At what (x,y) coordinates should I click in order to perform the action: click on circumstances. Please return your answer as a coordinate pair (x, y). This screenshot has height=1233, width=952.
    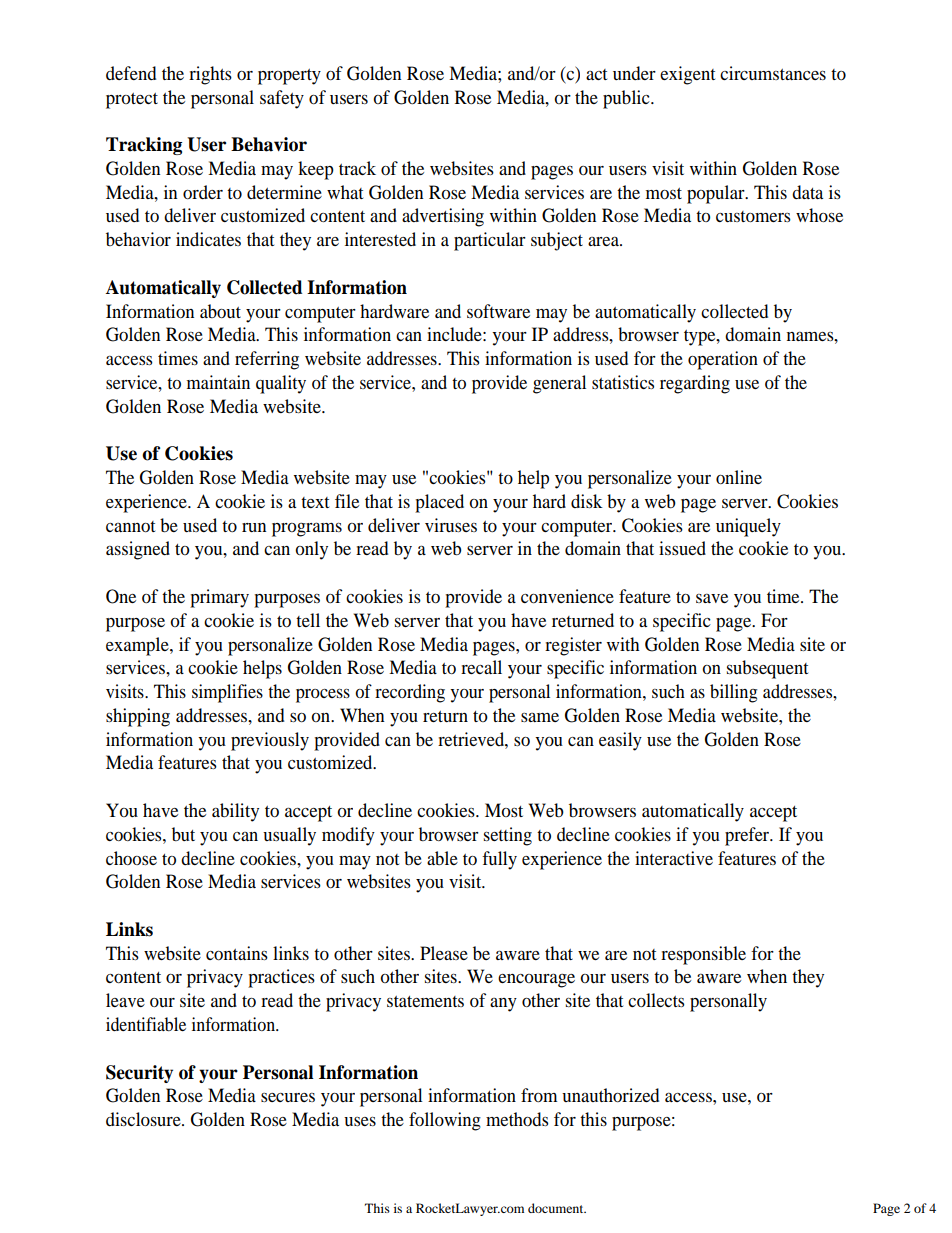
    Looking at the image, I should click on (773, 73).
